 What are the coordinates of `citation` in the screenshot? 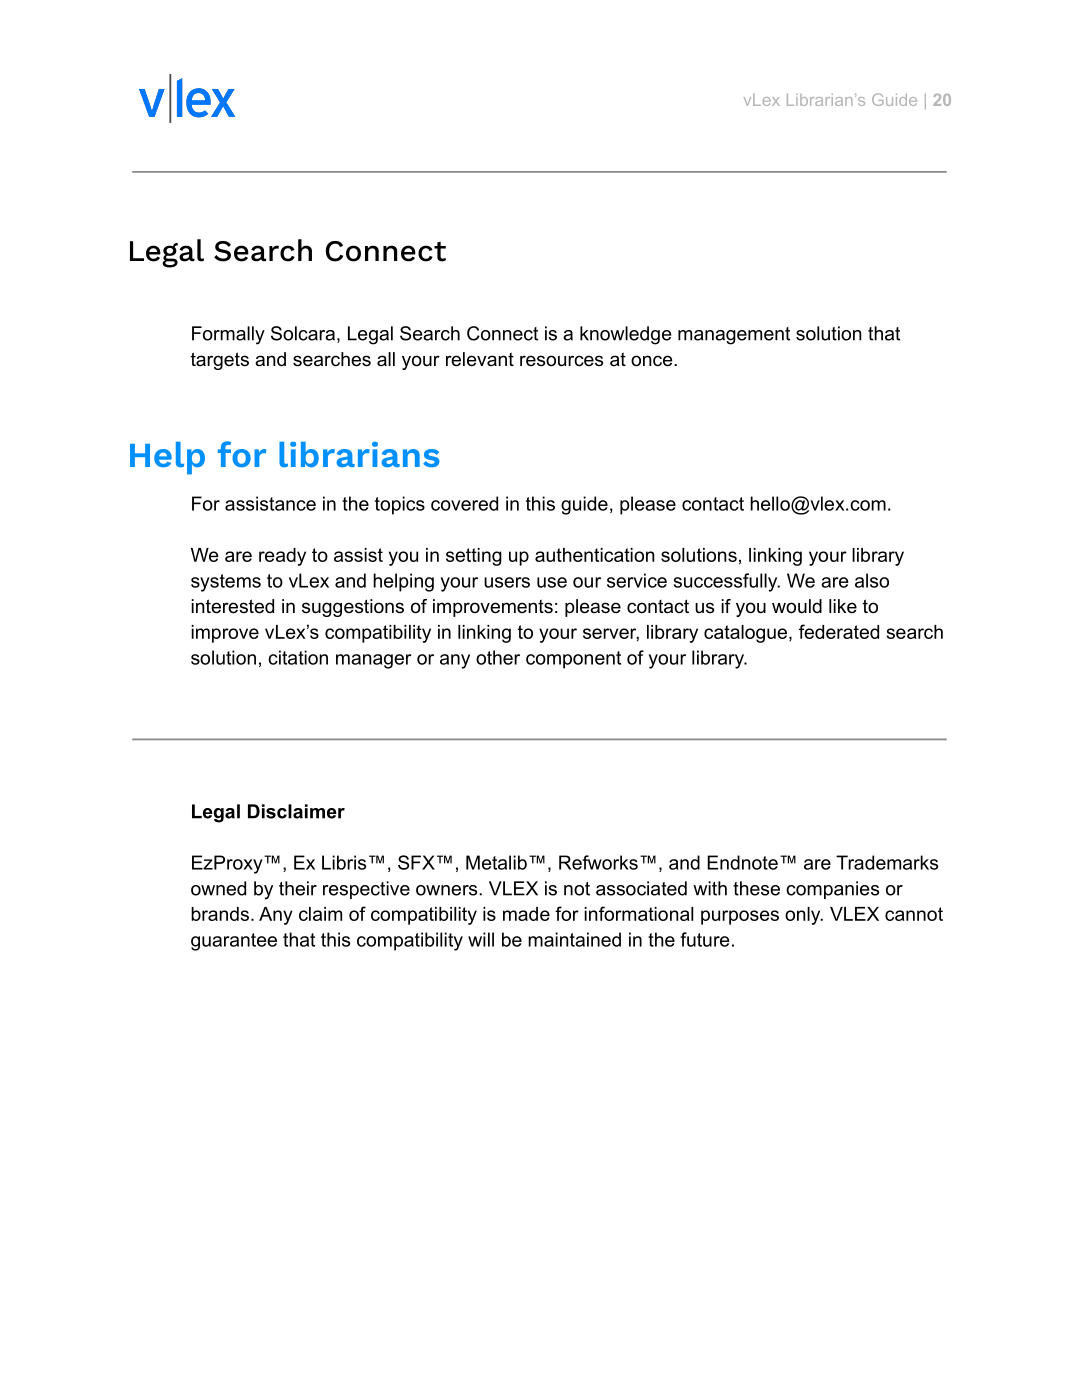 It's located at (298, 657).
